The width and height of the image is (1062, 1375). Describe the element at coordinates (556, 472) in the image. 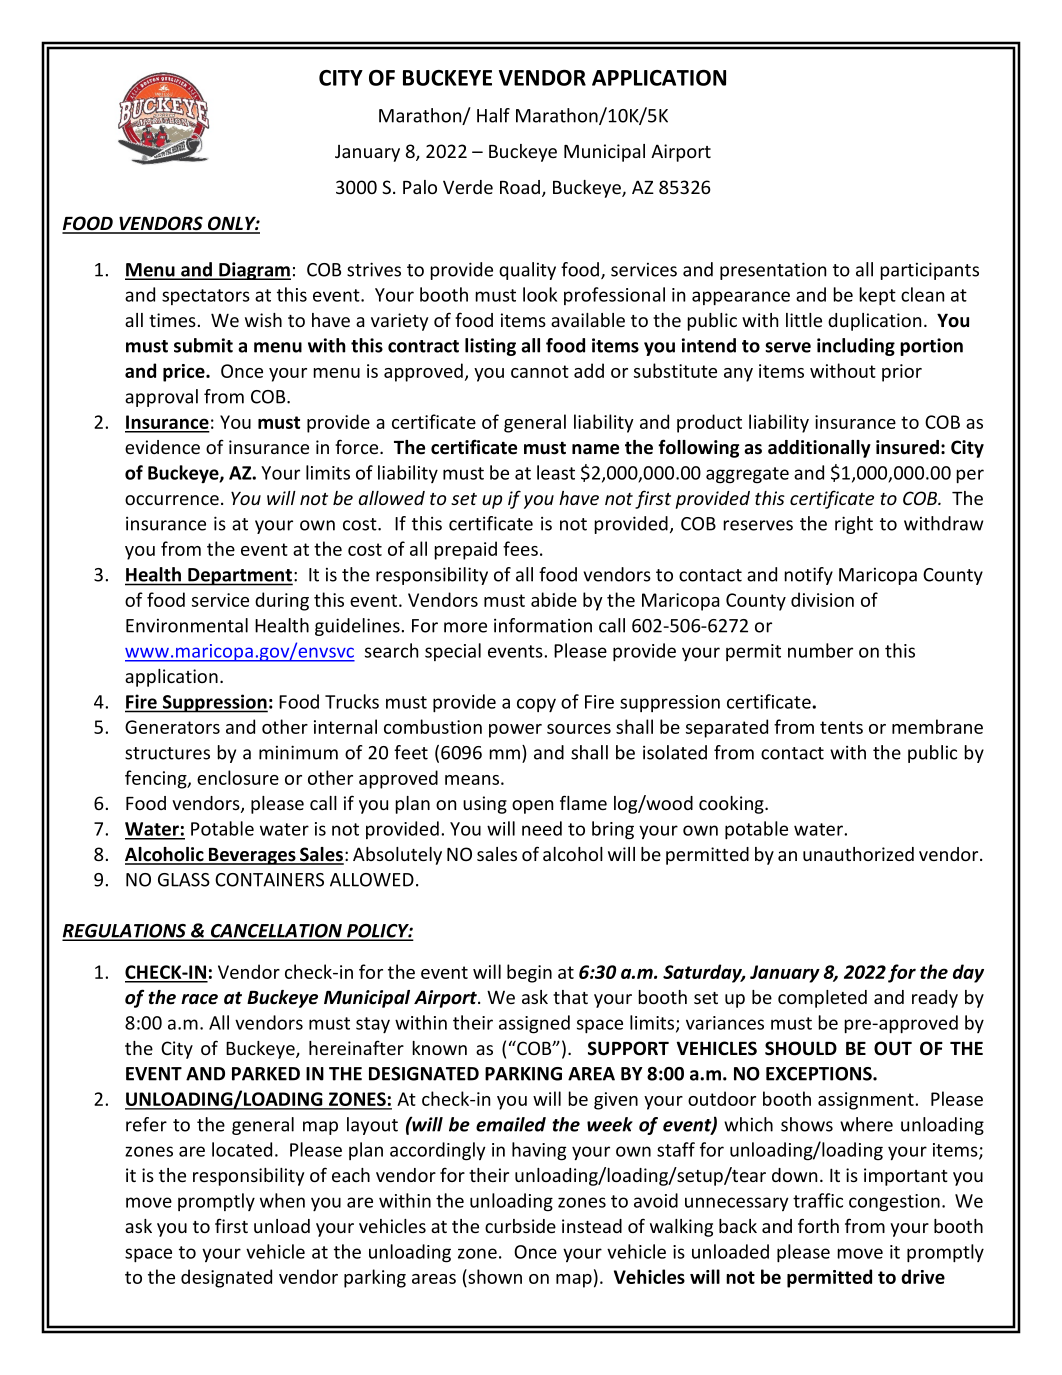

I see `least` at that location.
